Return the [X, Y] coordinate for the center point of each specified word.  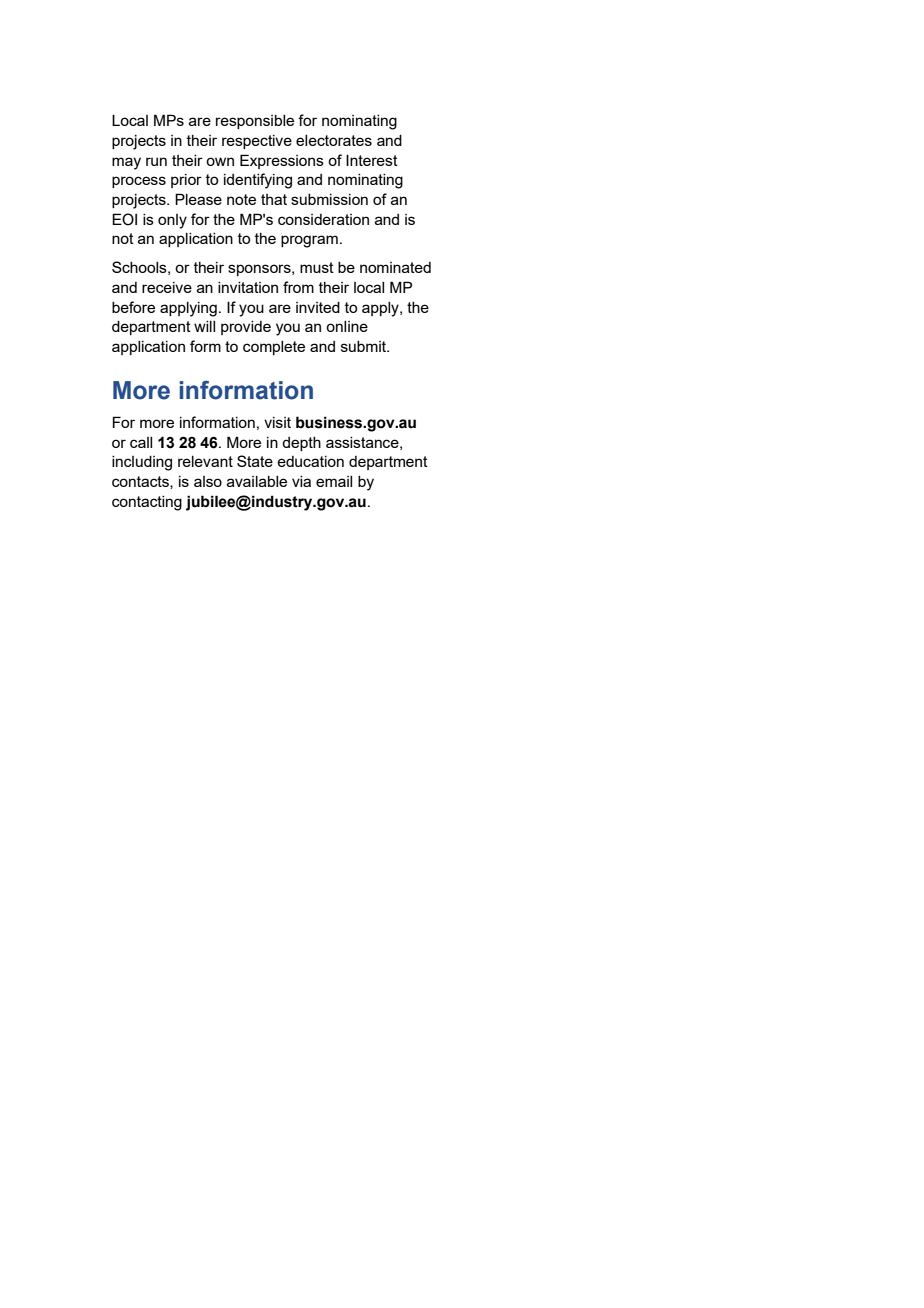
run [156, 161]
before [133, 307]
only [172, 221]
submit [364, 346]
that [274, 199]
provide [246, 328]
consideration [323, 219]
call [141, 442]
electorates [334, 140]
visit [277, 422]
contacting [147, 503]
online [347, 326]
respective [257, 142]
